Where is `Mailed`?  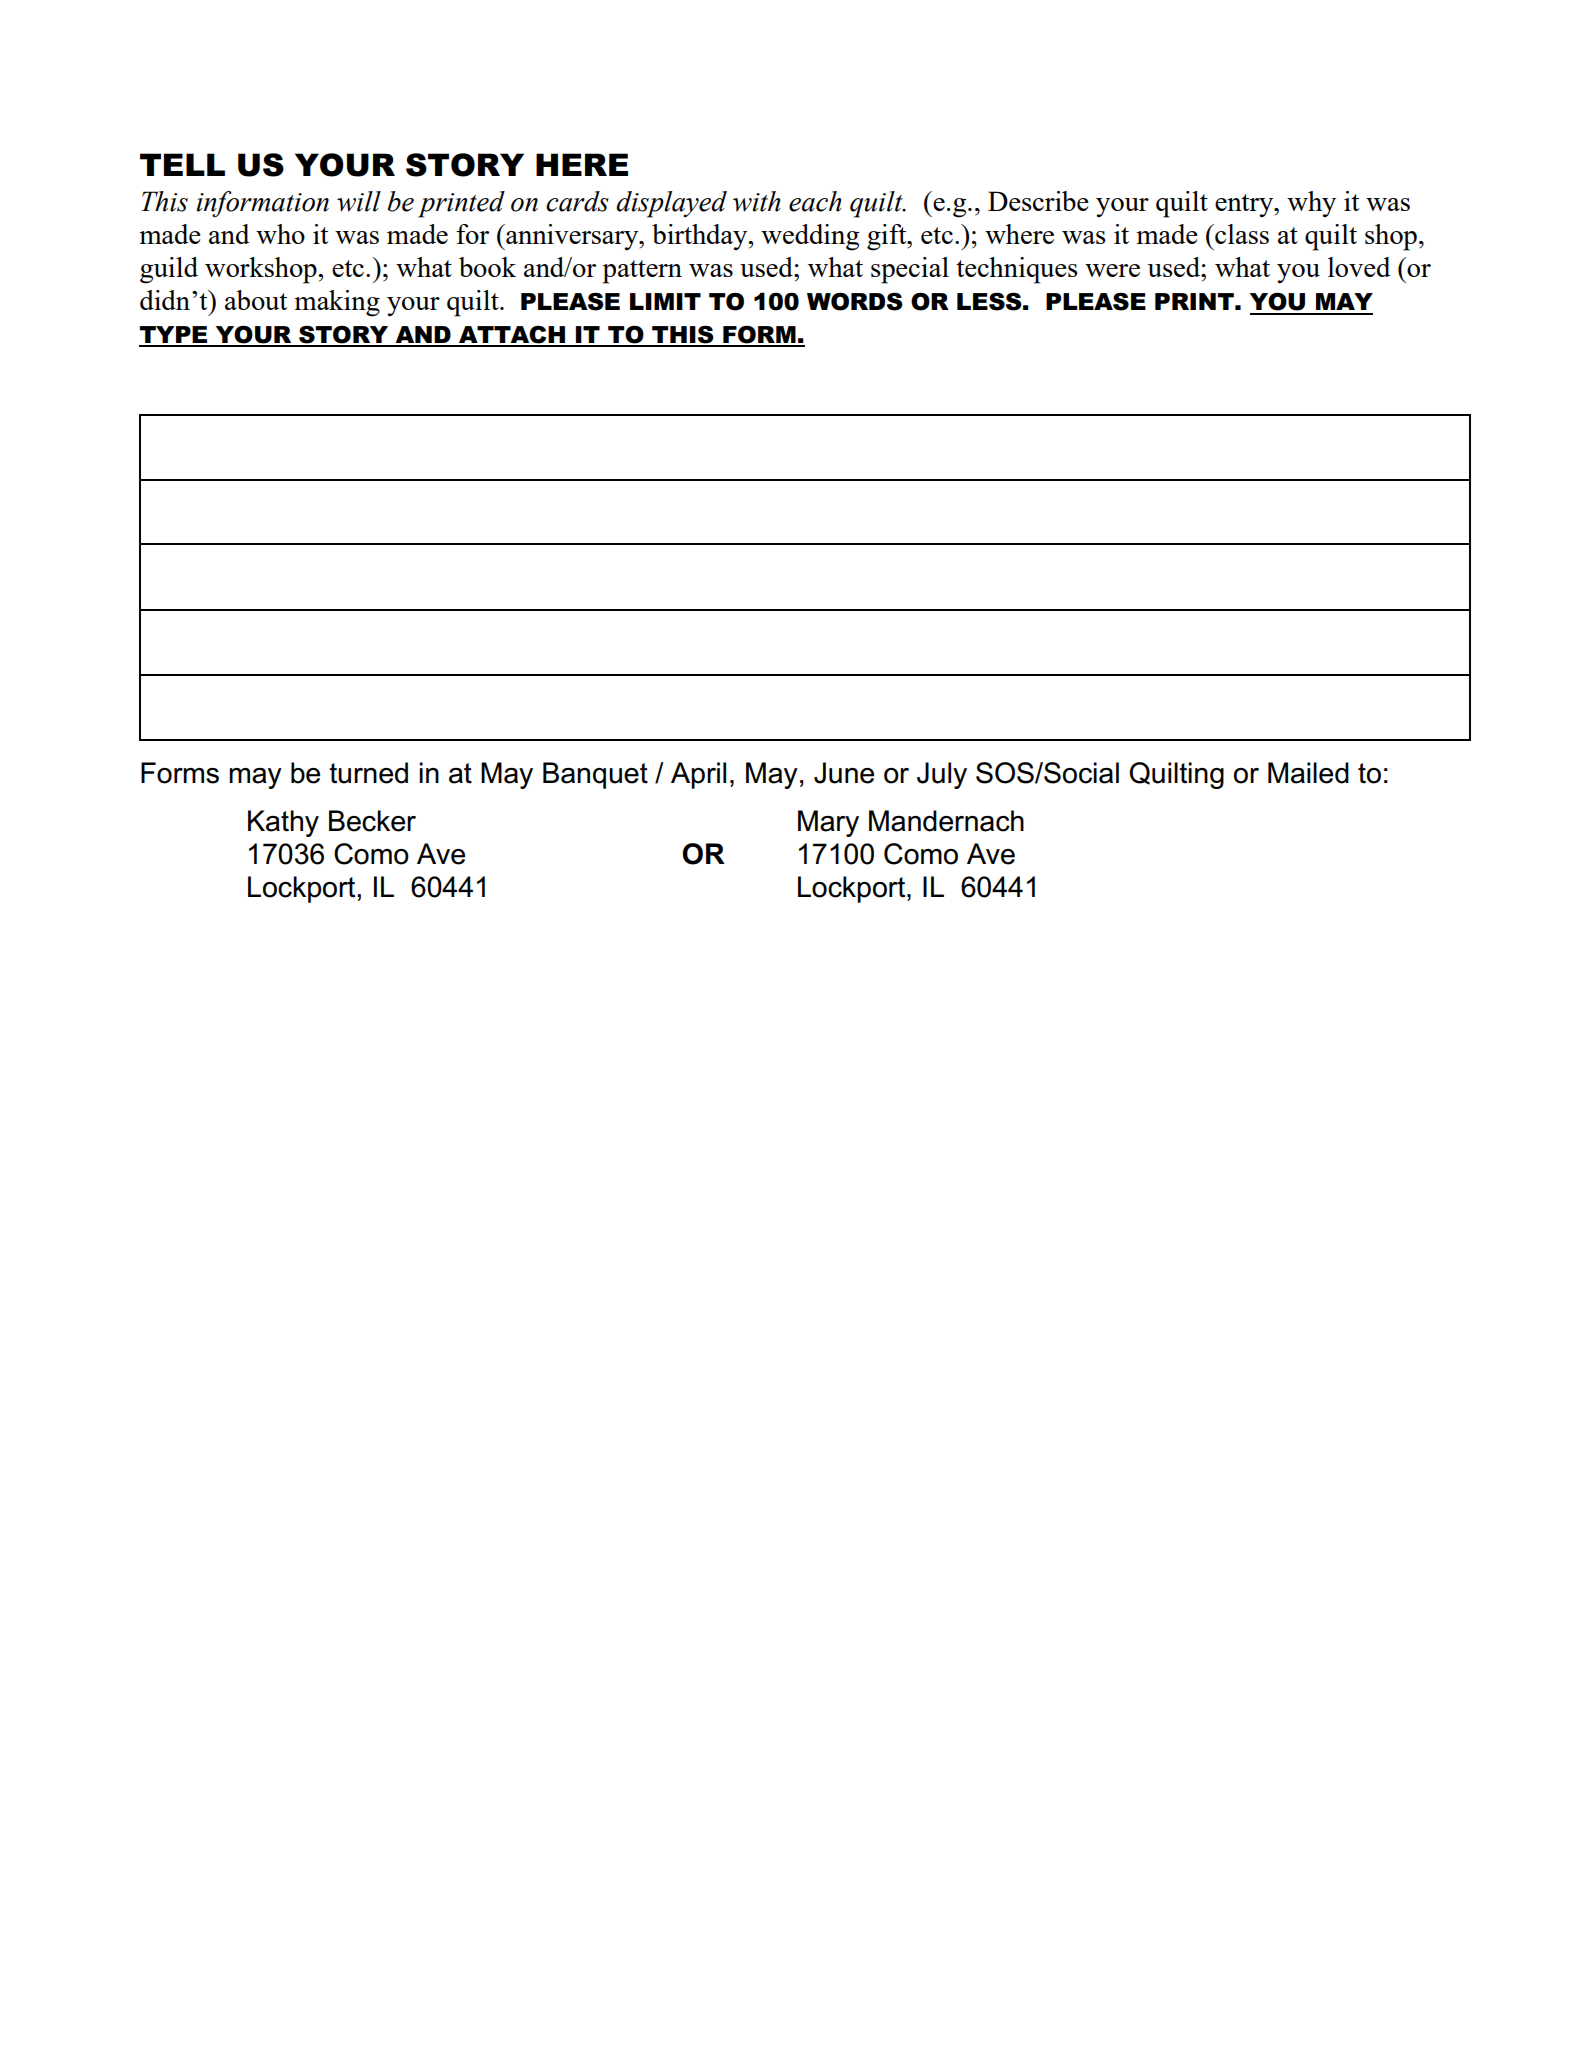
Mailed is located at coordinates (1308, 773).
